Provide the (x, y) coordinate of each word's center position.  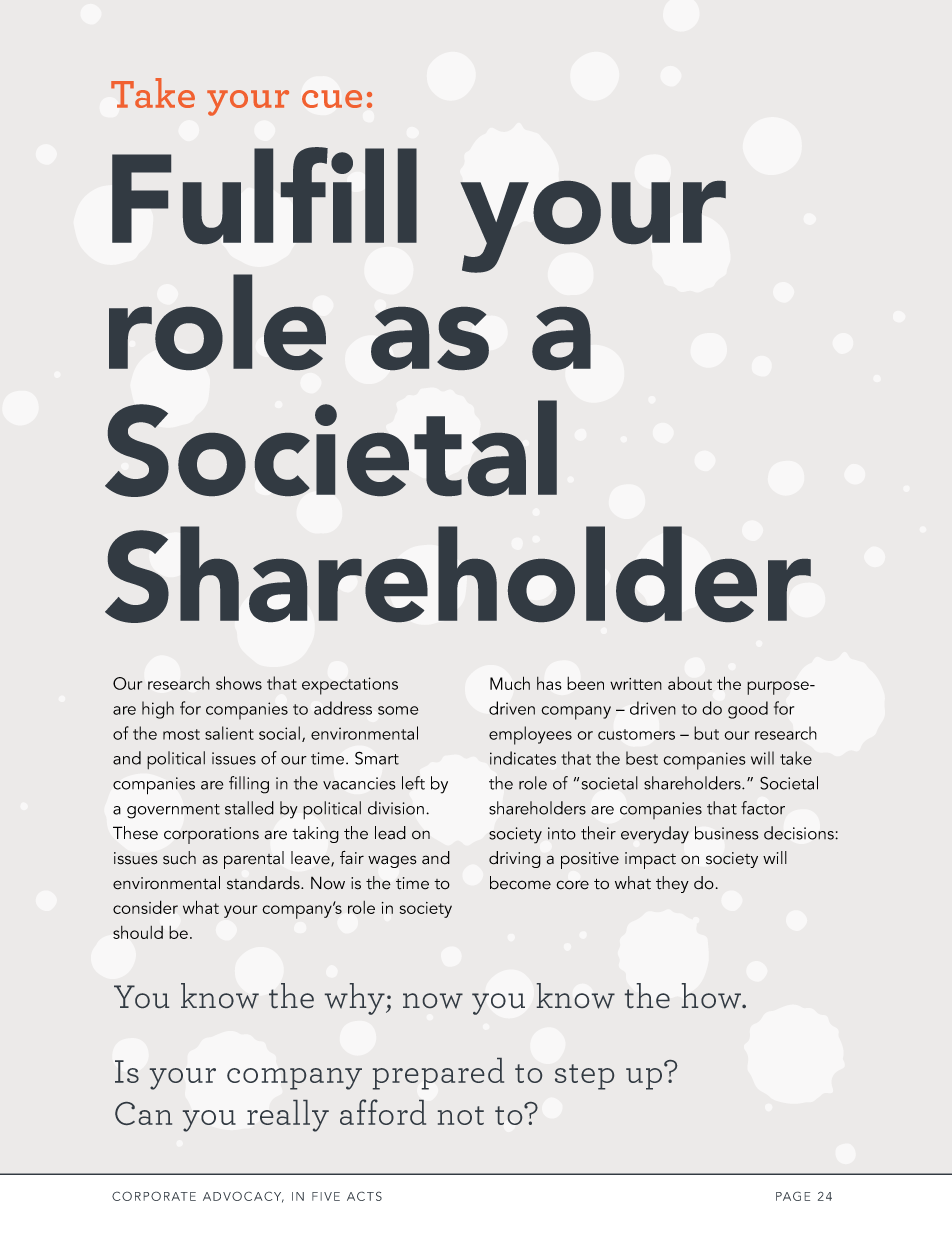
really (288, 1116)
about (690, 683)
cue (332, 99)
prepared (438, 1074)
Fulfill (264, 195)
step (584, 1077)
